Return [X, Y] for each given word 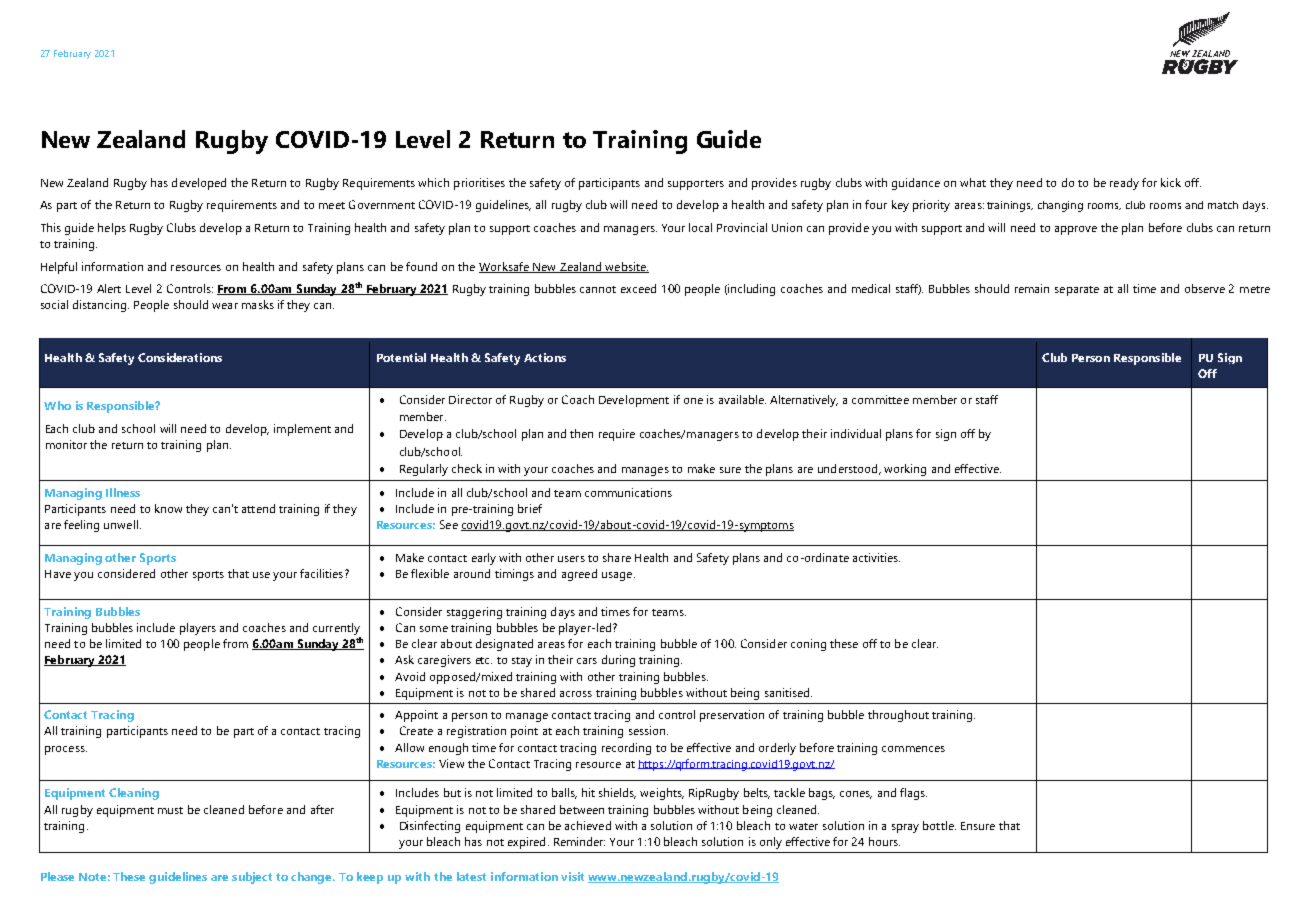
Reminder [579, 841]
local [700, 227]
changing [1060, 206]
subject [252, 878]
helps [112, 229]
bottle [939, 825]
